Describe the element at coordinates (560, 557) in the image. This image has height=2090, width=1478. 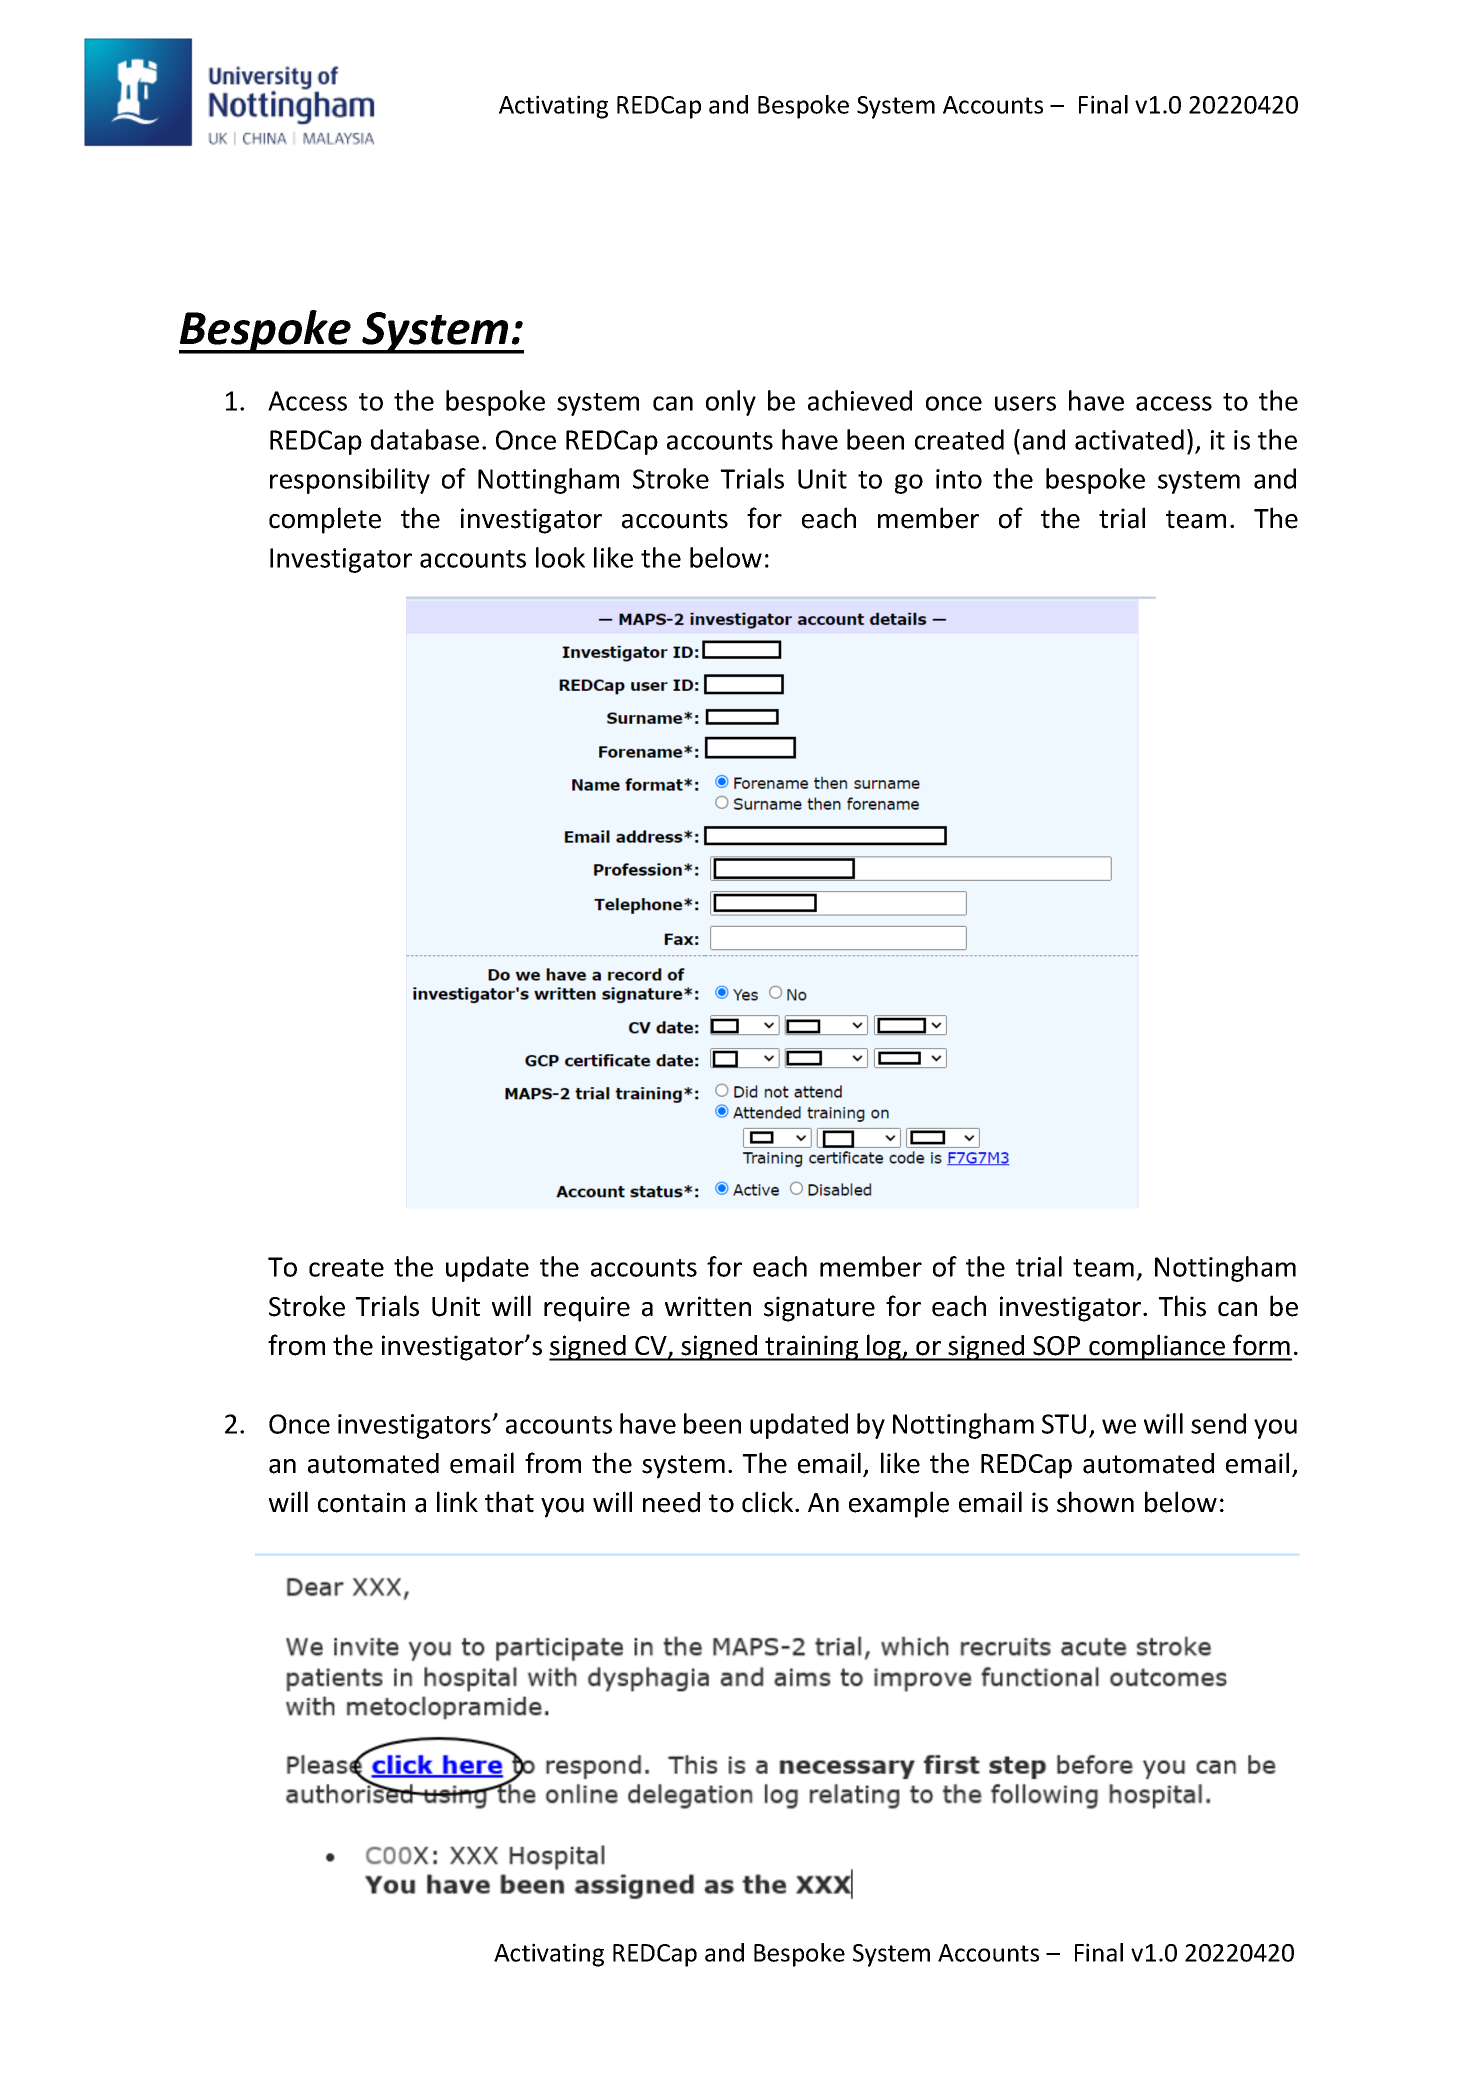
I see `look` at that location.
